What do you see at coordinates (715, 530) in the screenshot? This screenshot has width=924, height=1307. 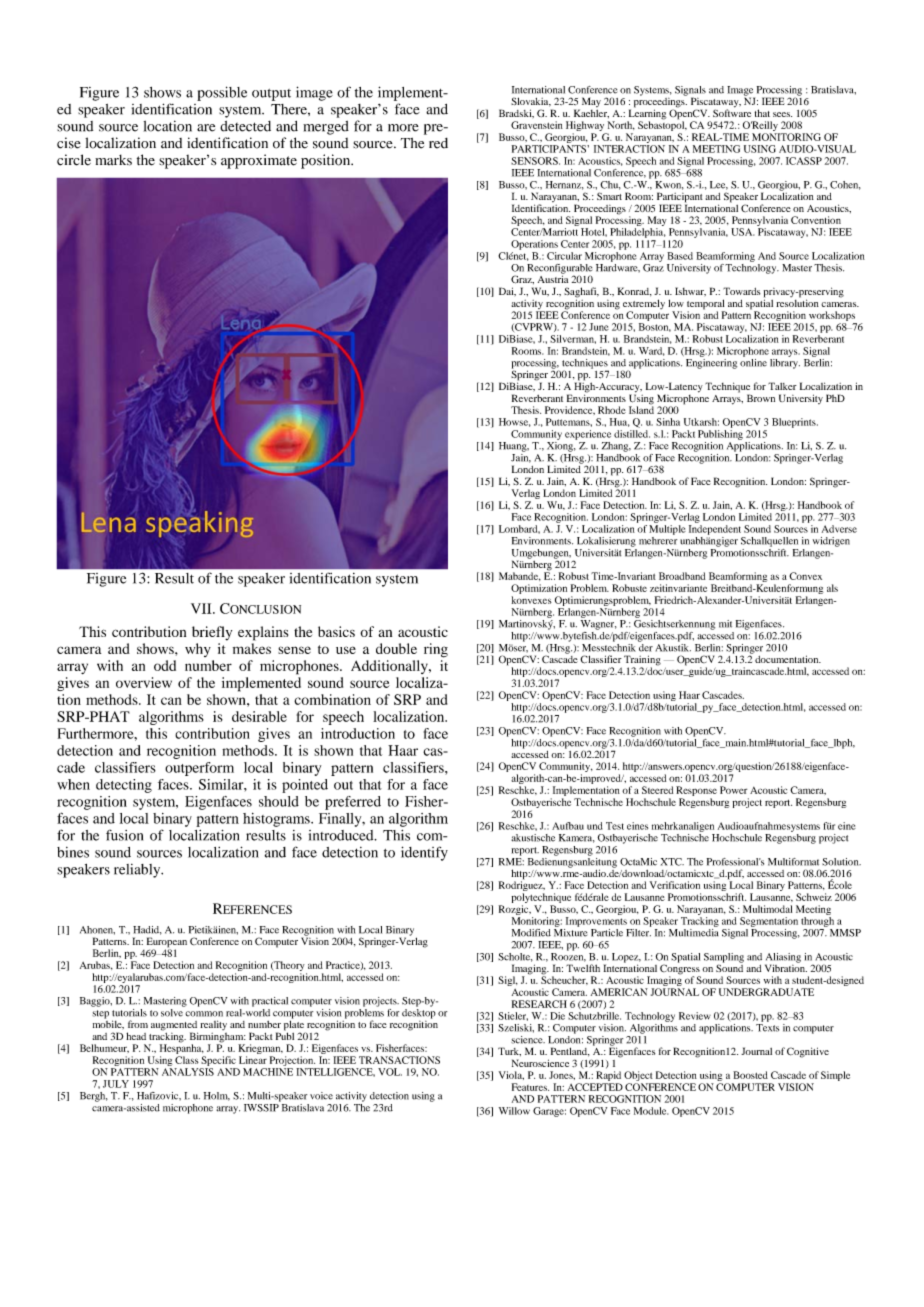 I see `Independent` at bounding box center [715, 530].
